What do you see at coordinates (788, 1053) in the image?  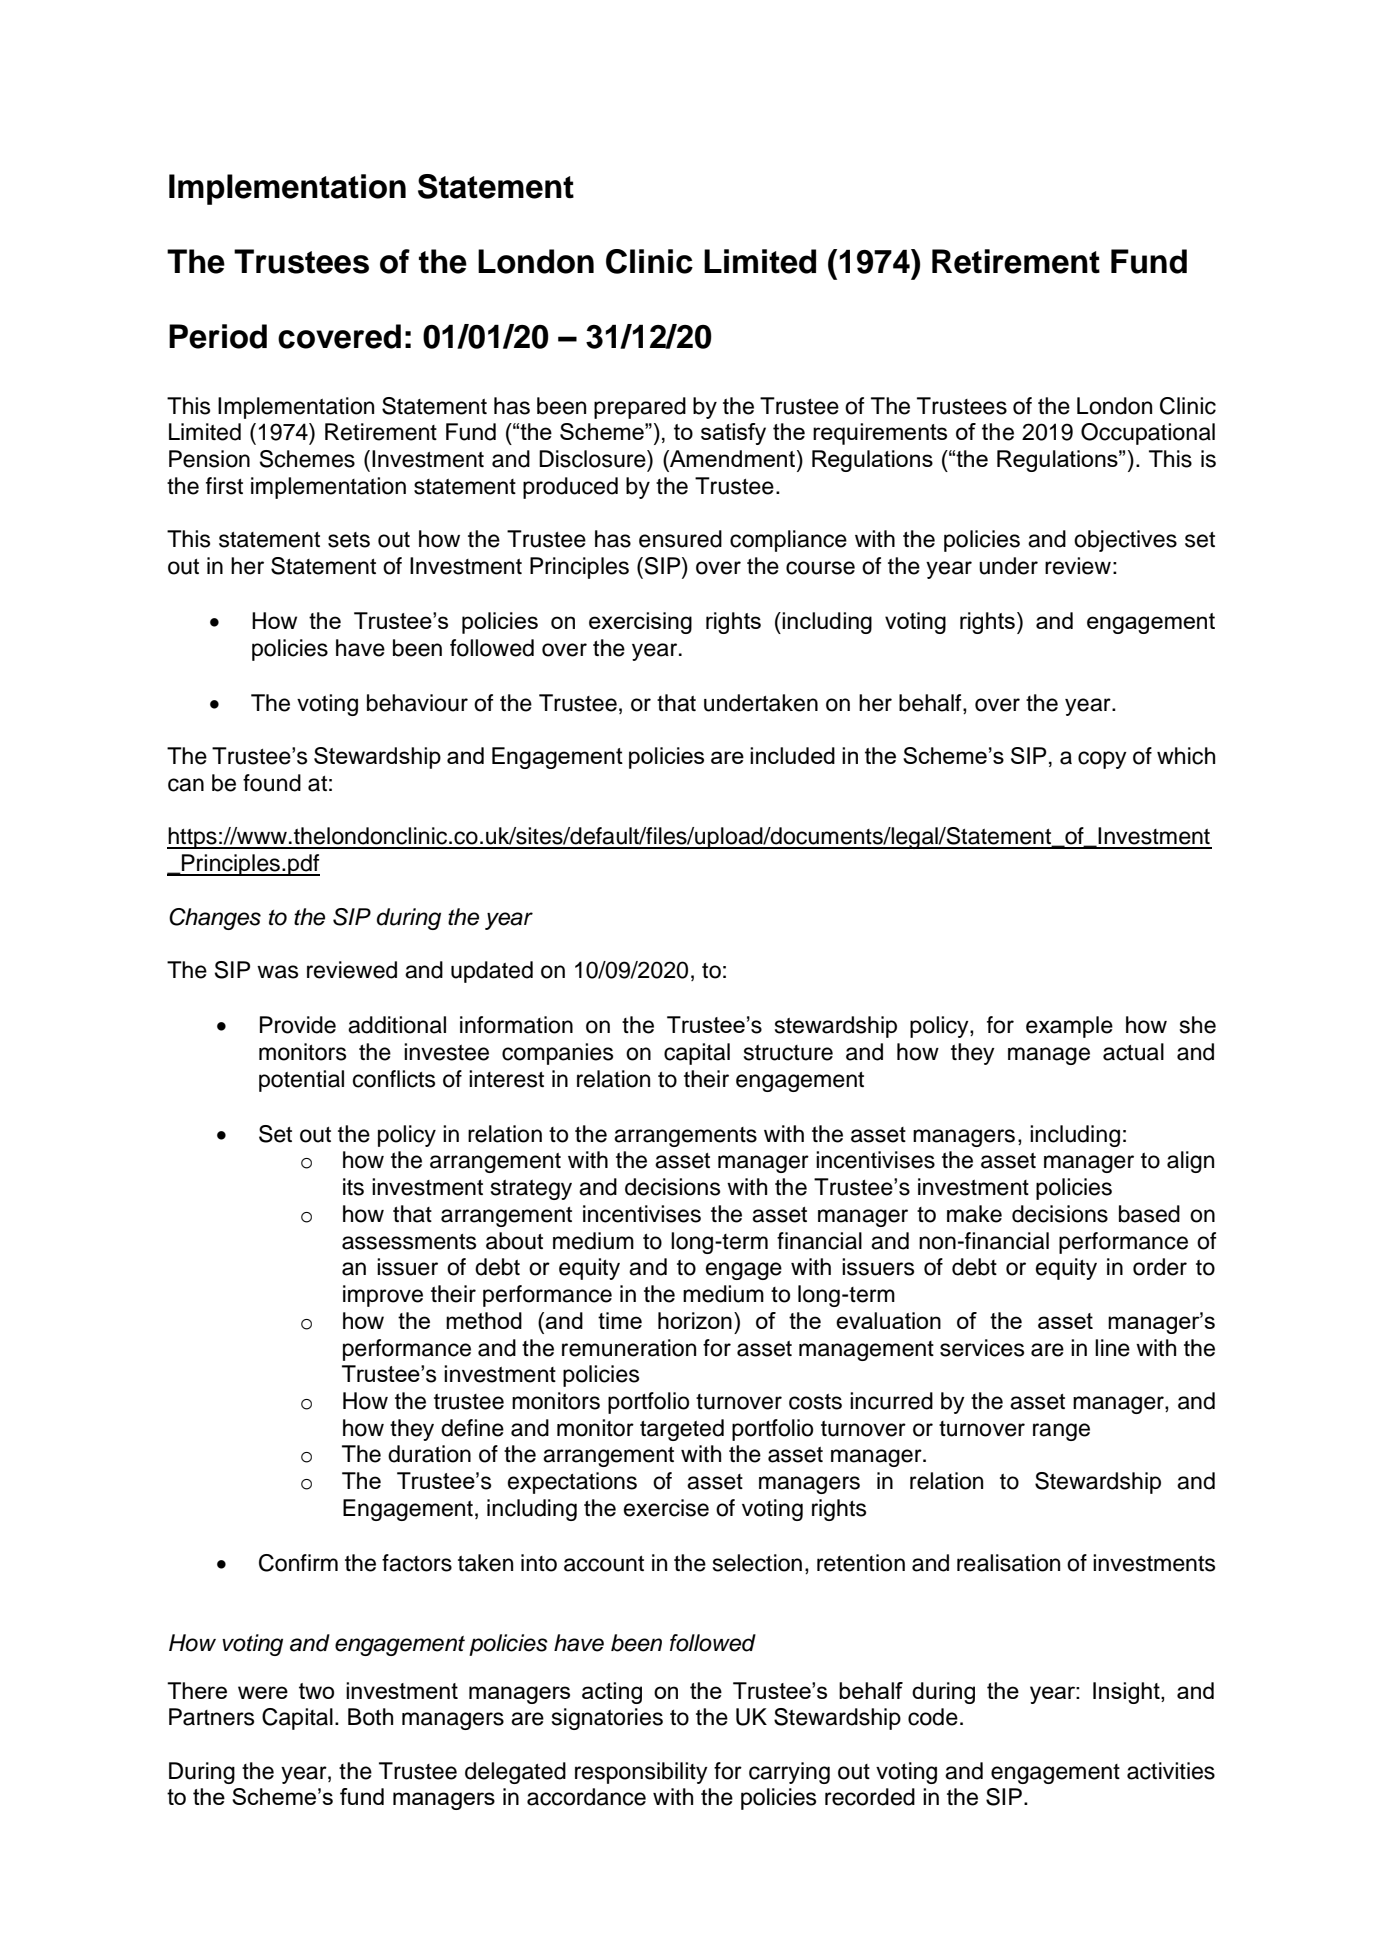 I see `structure` at bounding box center [788, 1053].
